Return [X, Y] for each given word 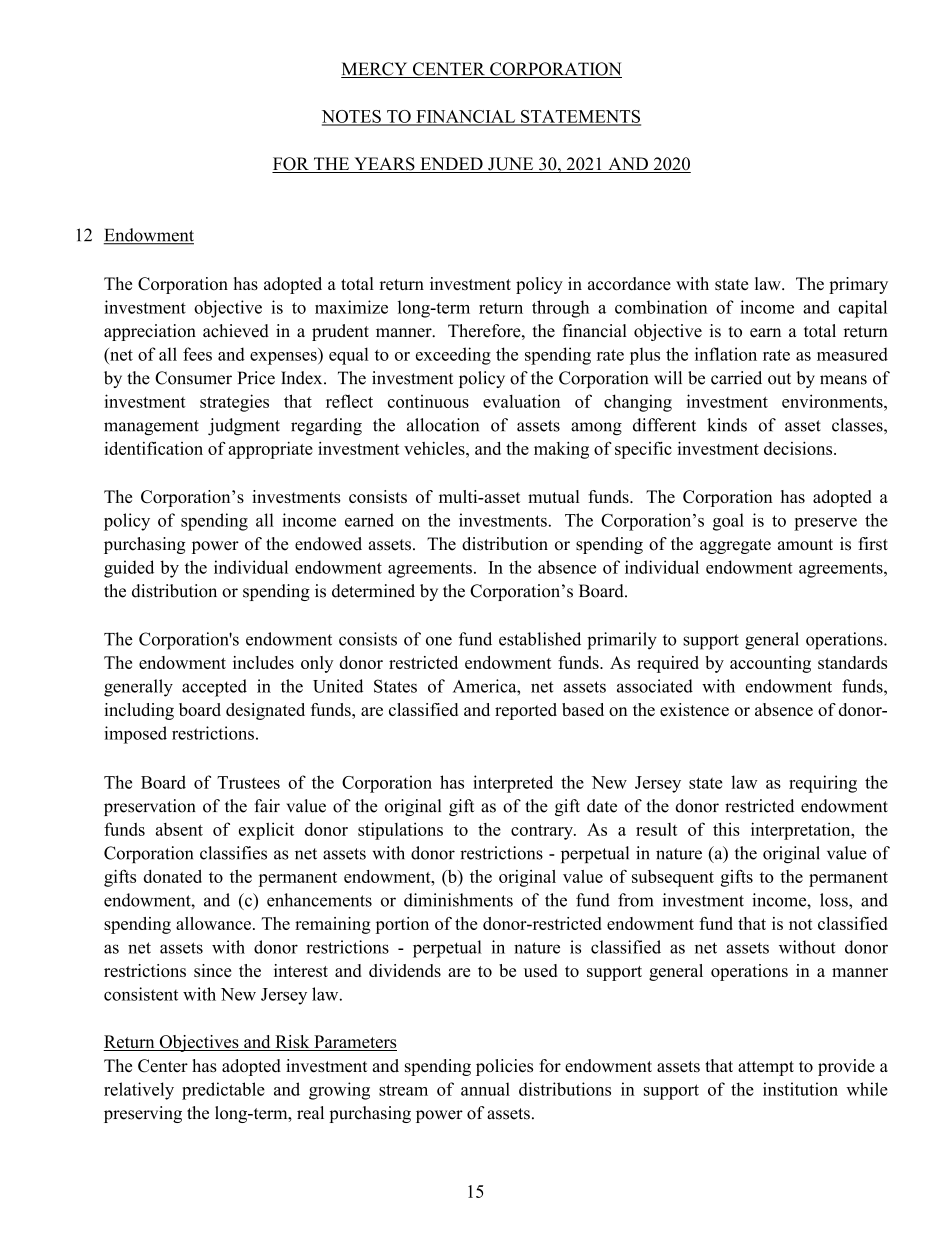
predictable [223, 1091]
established [540, 639]
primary [858, 285]
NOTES [352, 117]
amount [805, 545]
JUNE [511, 165]
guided [129, 569]
